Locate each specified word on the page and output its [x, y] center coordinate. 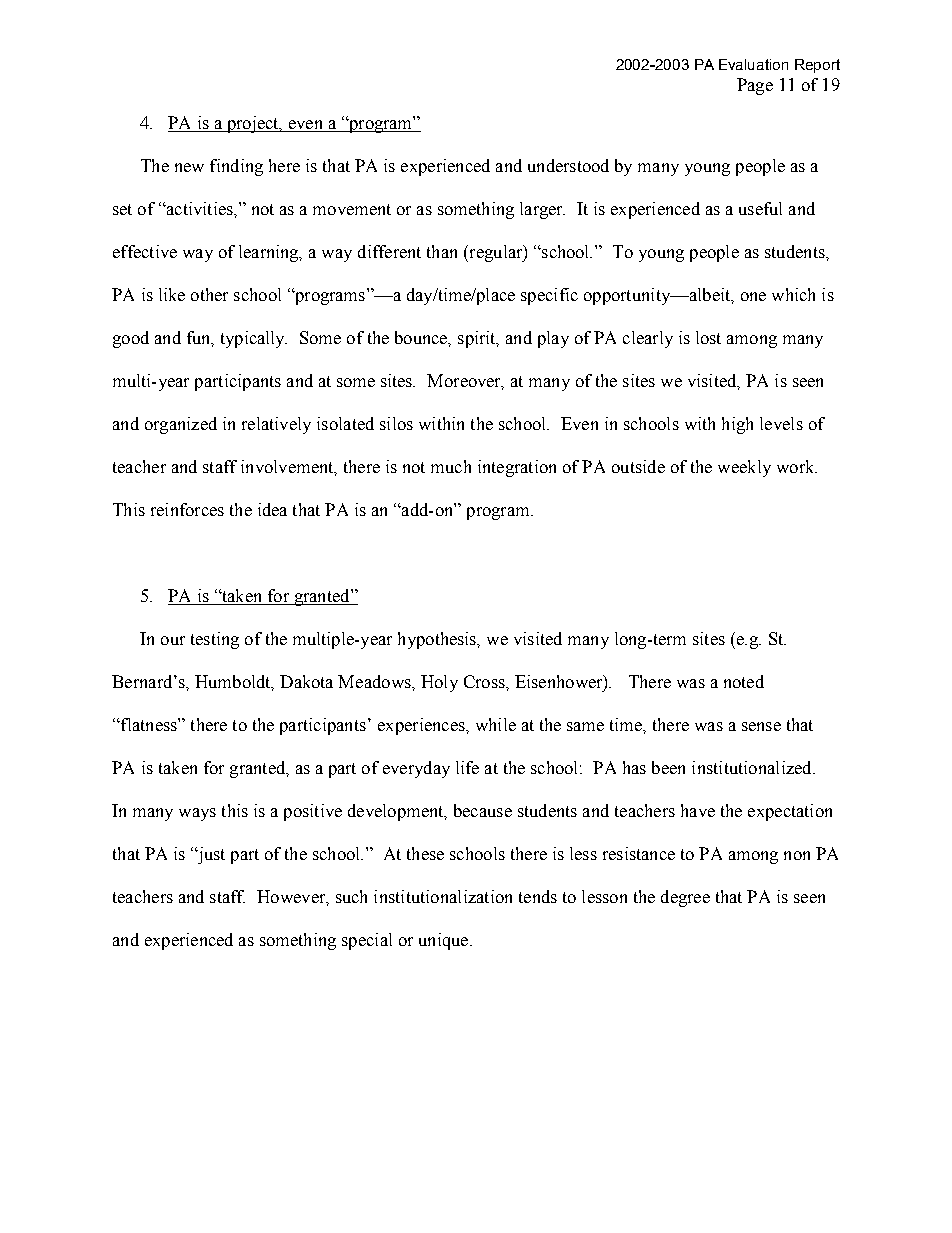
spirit [478, 339]
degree [685, 898]
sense [761, 726]
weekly [744, 468]
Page [755, 86]
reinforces [187, 509]
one [753, 296]
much [451, 466]
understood [568, 165]
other [209, 294]
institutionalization [443, 896]
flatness [149, 724]
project [252, 124]
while [496, 724]
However [292, 897]
